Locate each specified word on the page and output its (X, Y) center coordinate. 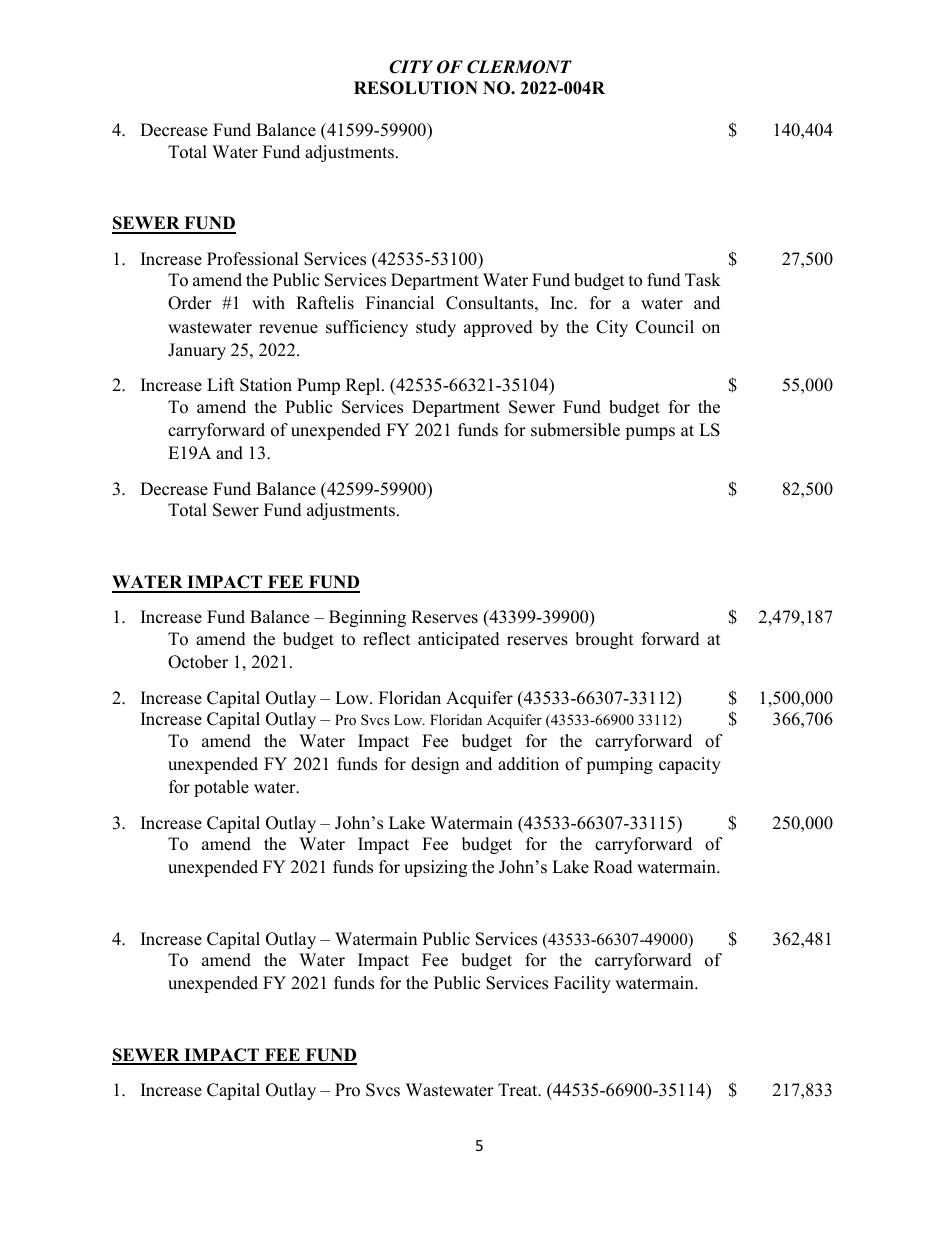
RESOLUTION (416, 88)
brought (604, 640)
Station (266, 385)
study (436, 328)
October (198, 662)
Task (703, 280)
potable (221, 788)
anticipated (459, 640)
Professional (253, 259)
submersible (575, 430)
